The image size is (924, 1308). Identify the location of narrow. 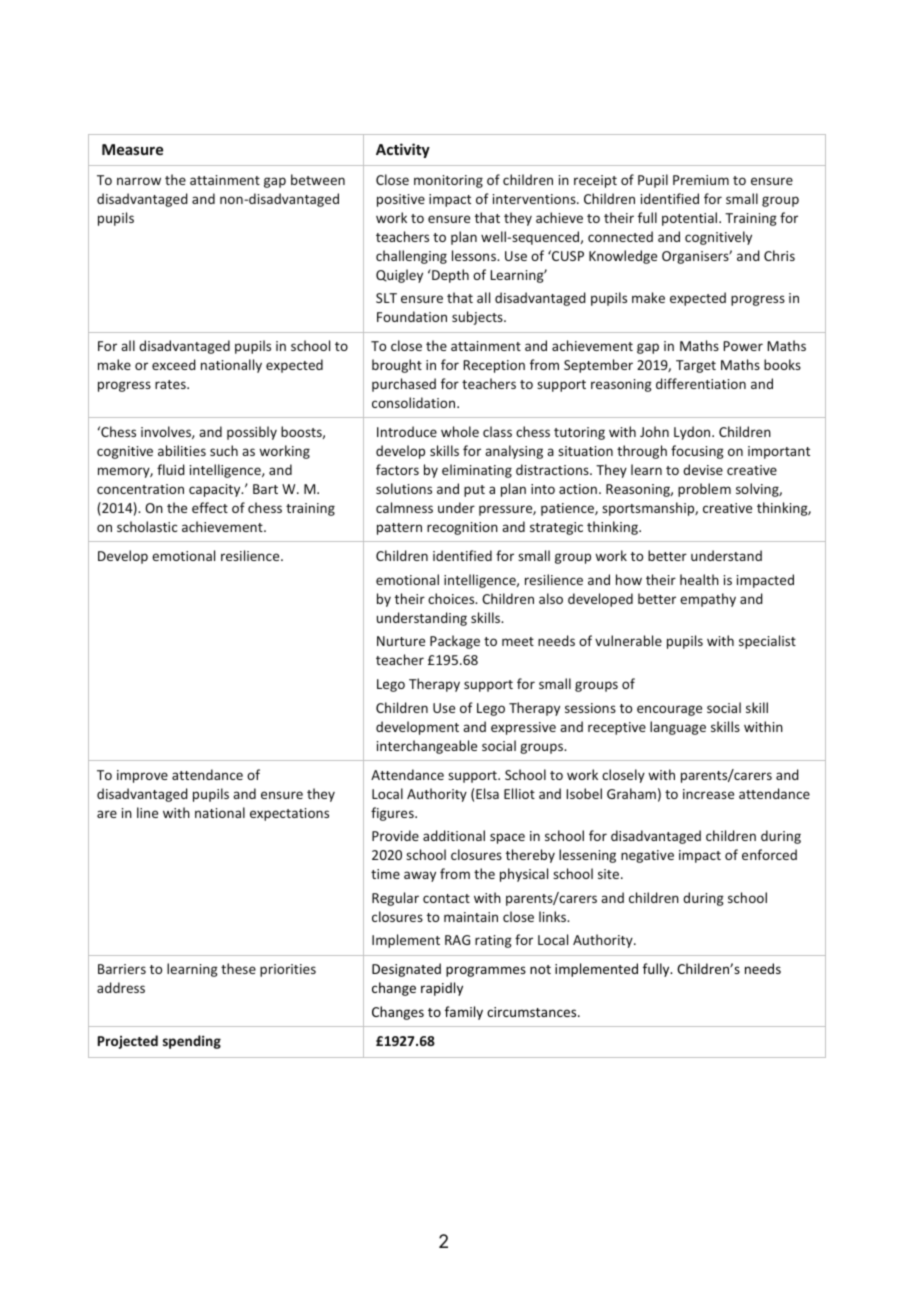
(139, 181).
